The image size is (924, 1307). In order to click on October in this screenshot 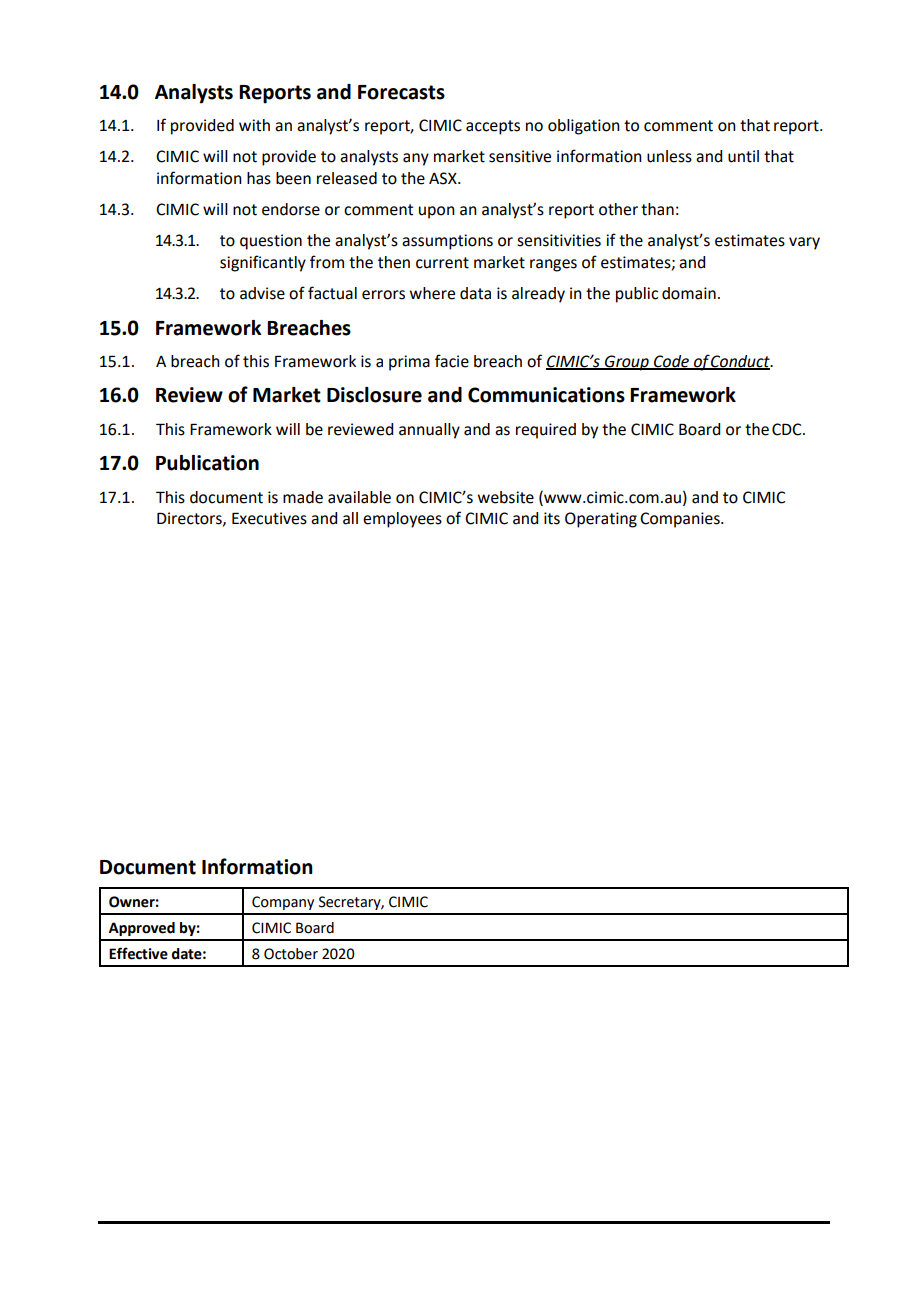, I will do `click(291, 954)`.
